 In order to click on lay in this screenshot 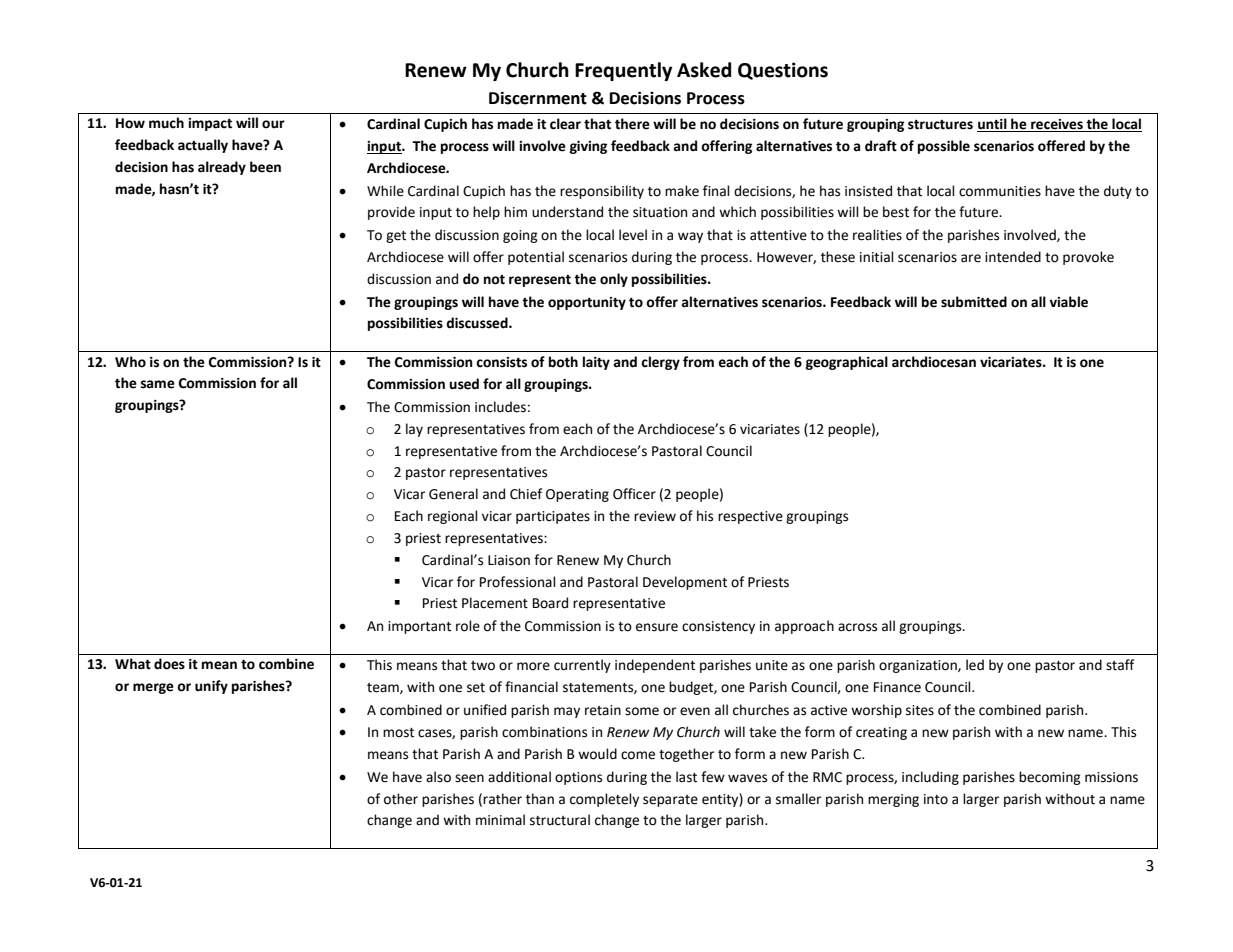, I will do `click(414, 430)`.
